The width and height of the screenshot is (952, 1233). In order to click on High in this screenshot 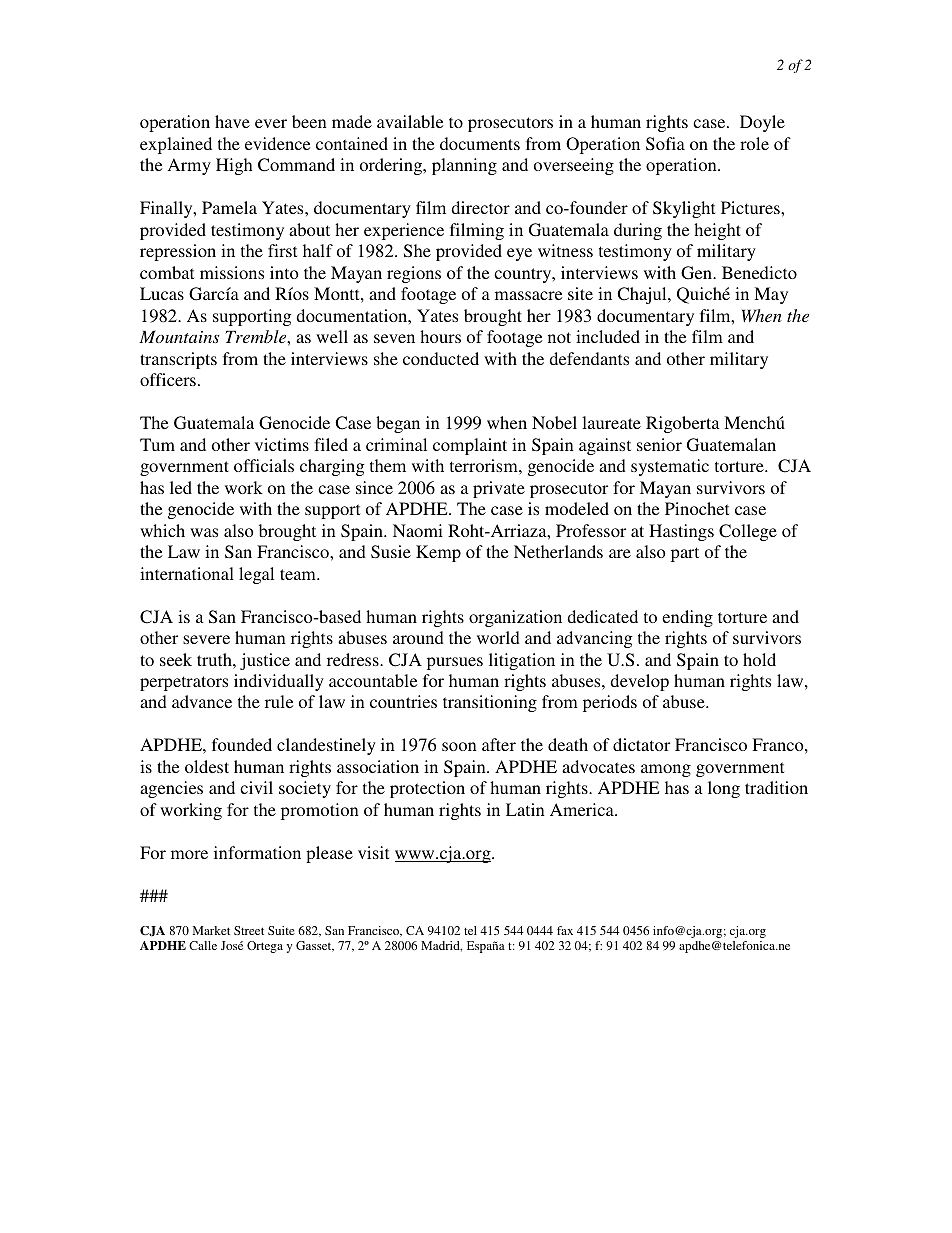, I will do `click(234, 166)`.
